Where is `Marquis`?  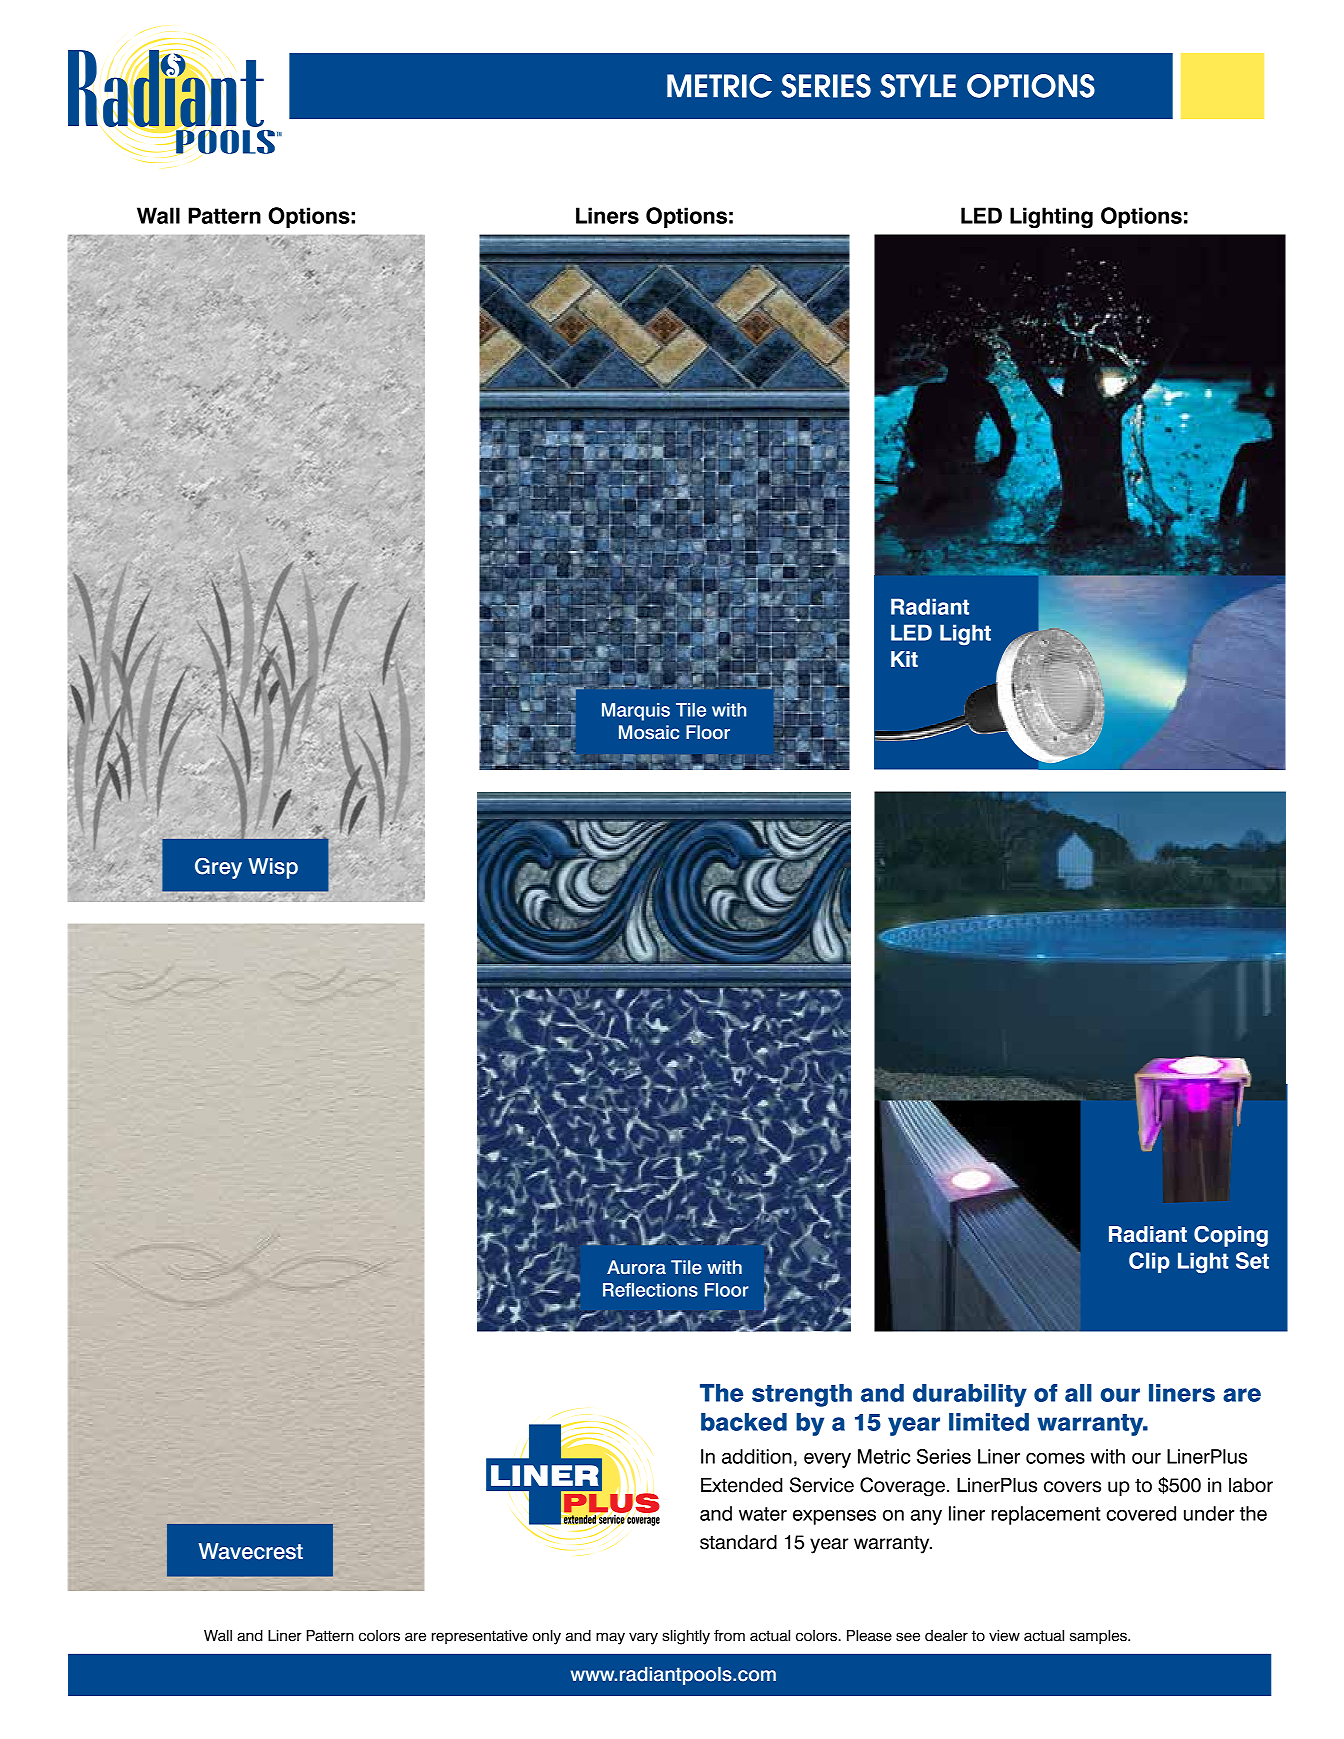 Marquis is located at coordinates (636, 712).
